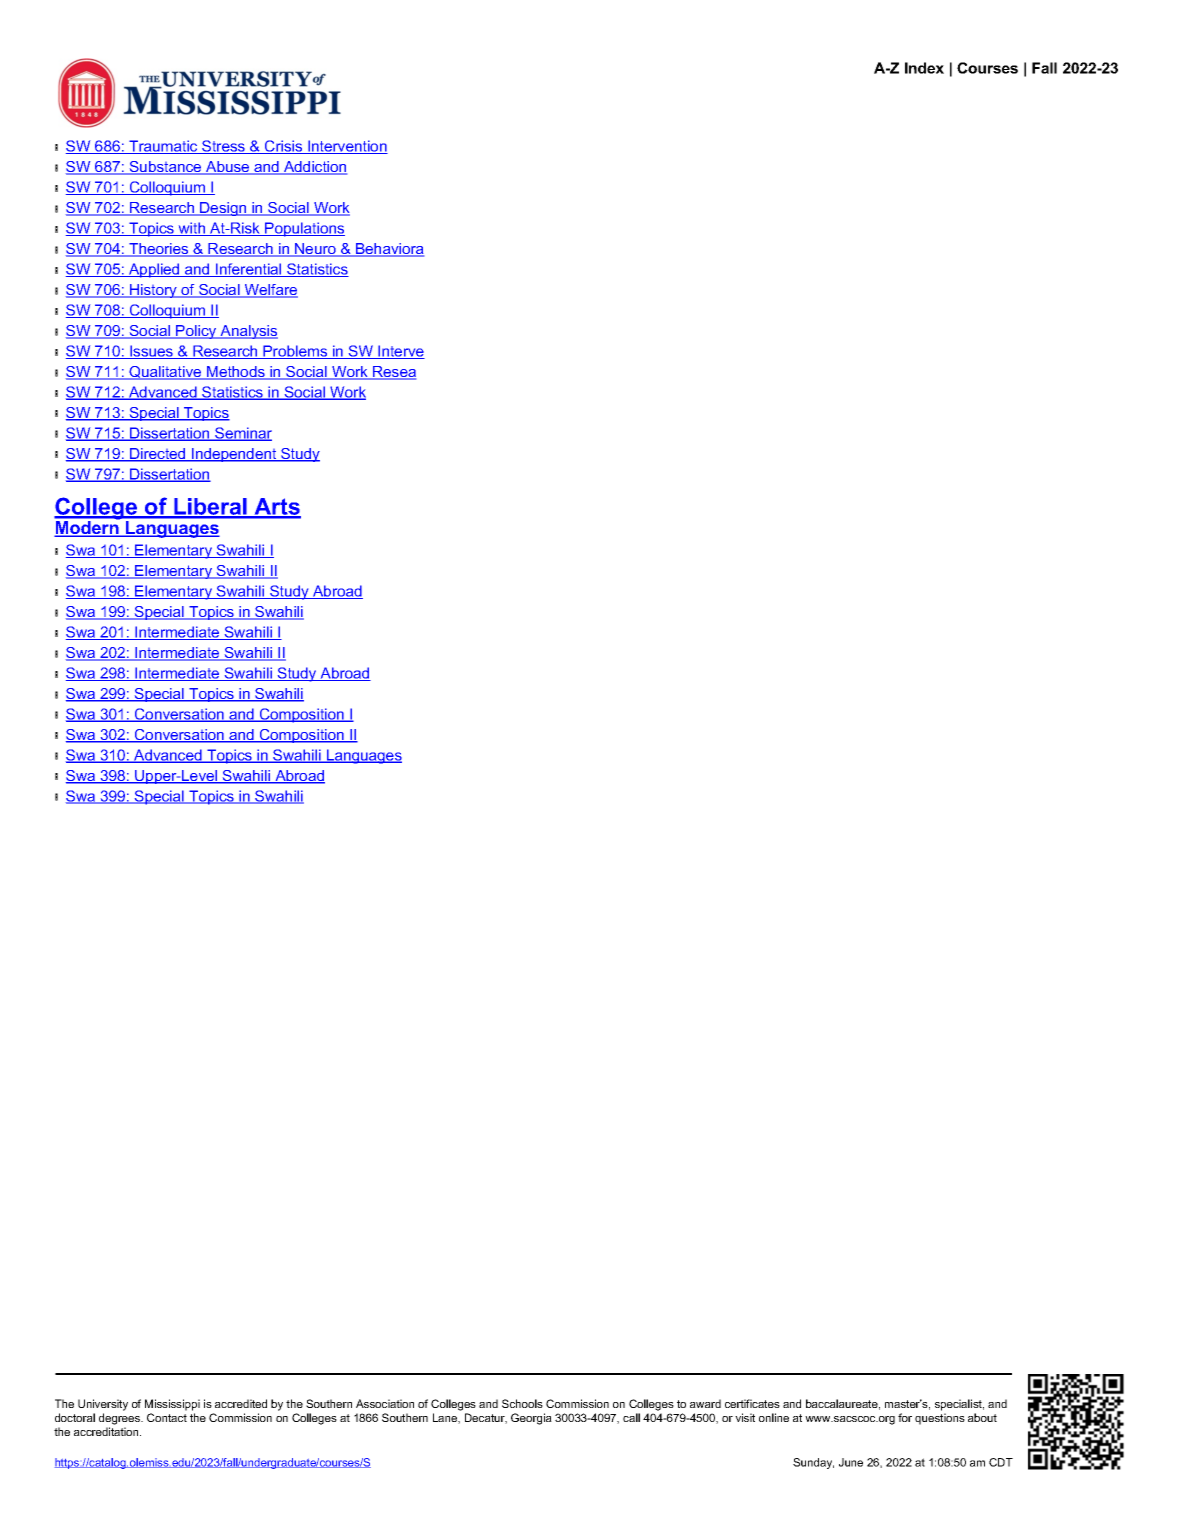  Describe the element at coordinates (522, 1403) in the page. I see `Schools` at that location.
